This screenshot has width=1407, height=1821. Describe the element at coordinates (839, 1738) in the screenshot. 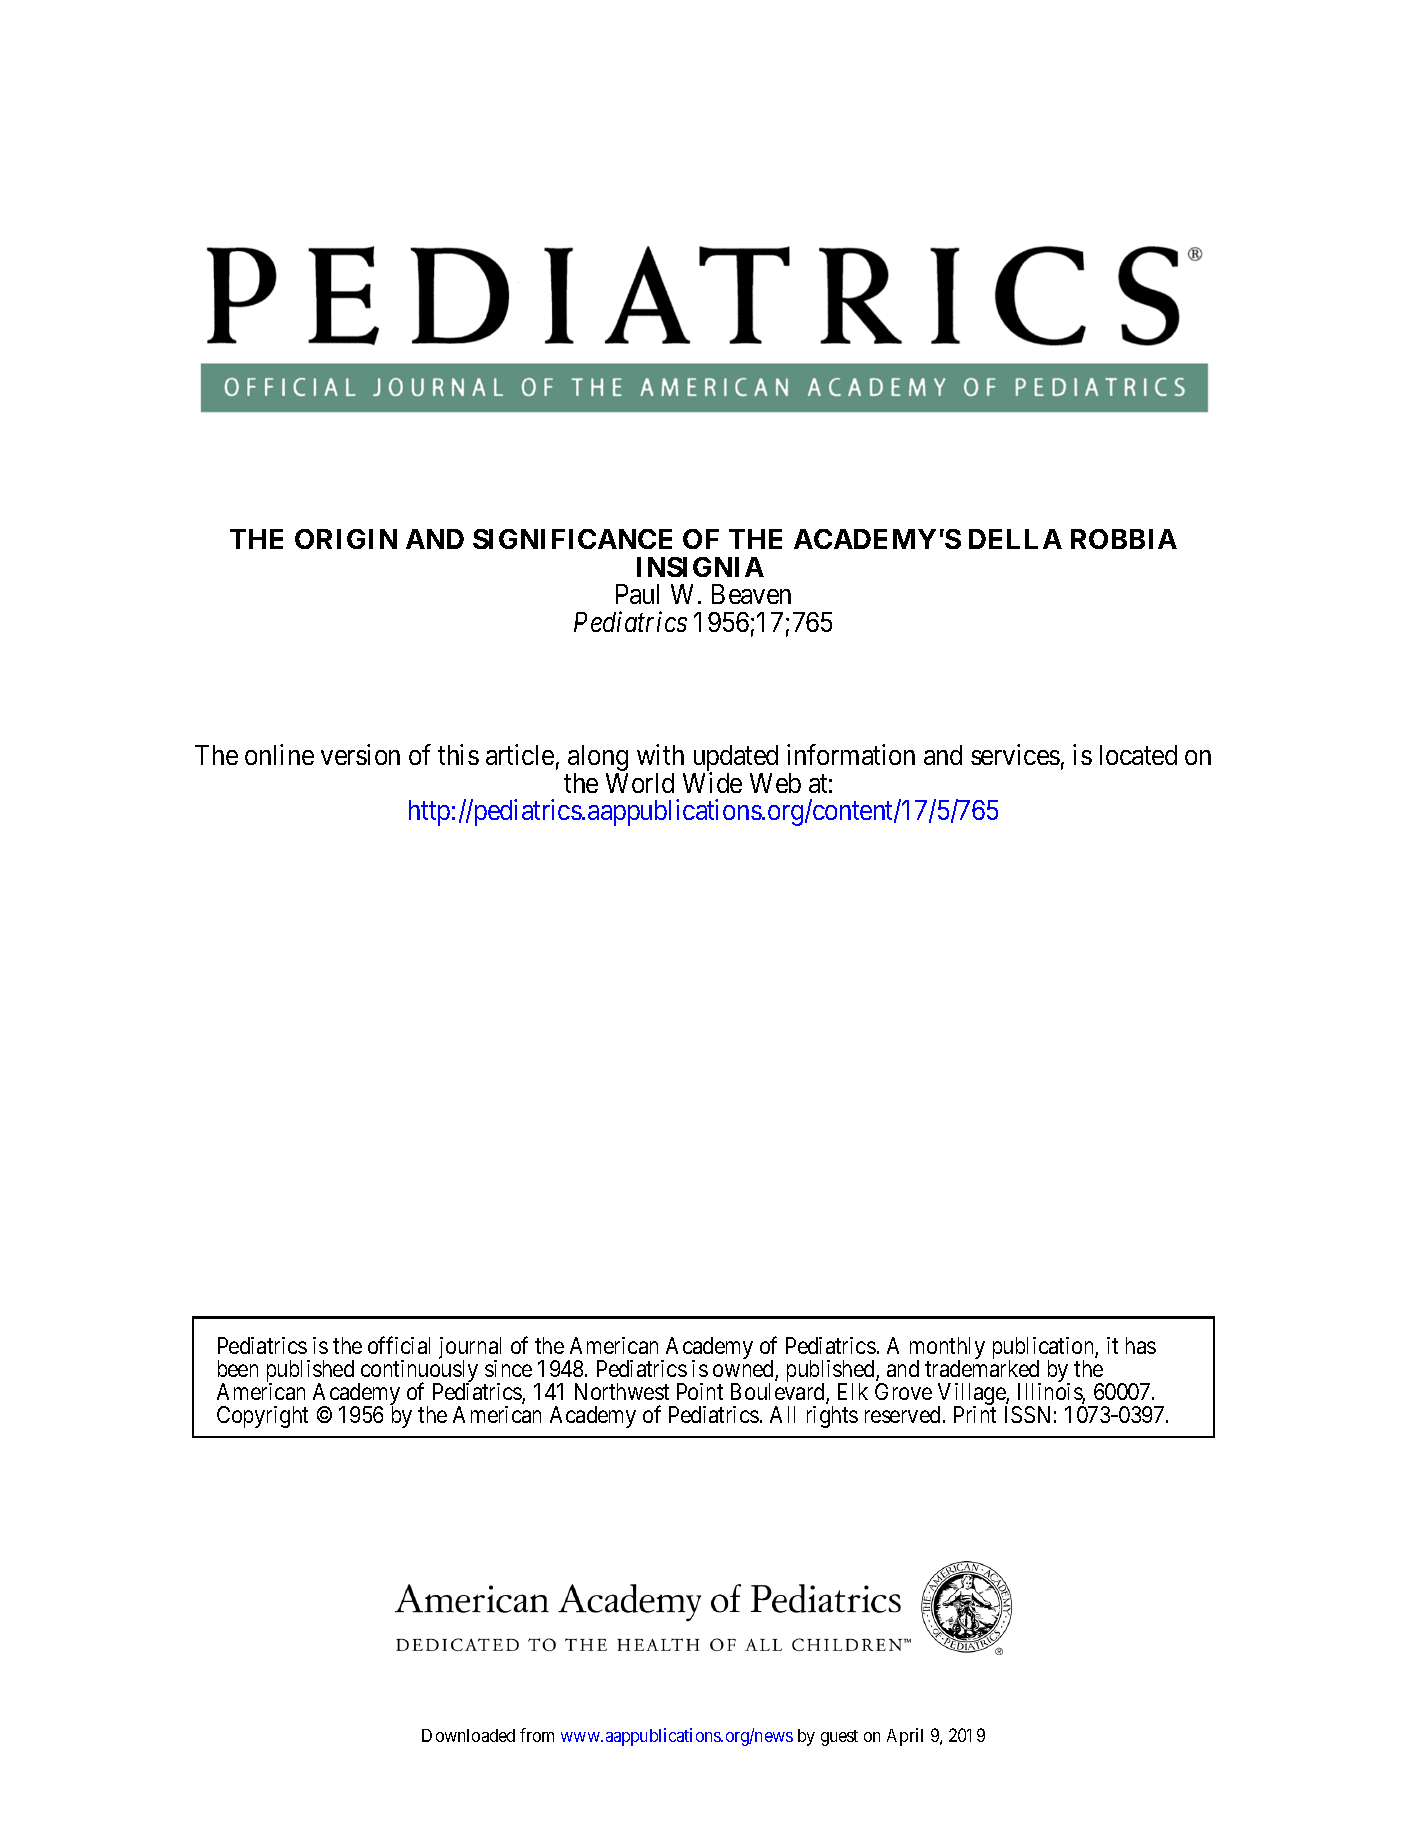

I see `guest` at that location.
